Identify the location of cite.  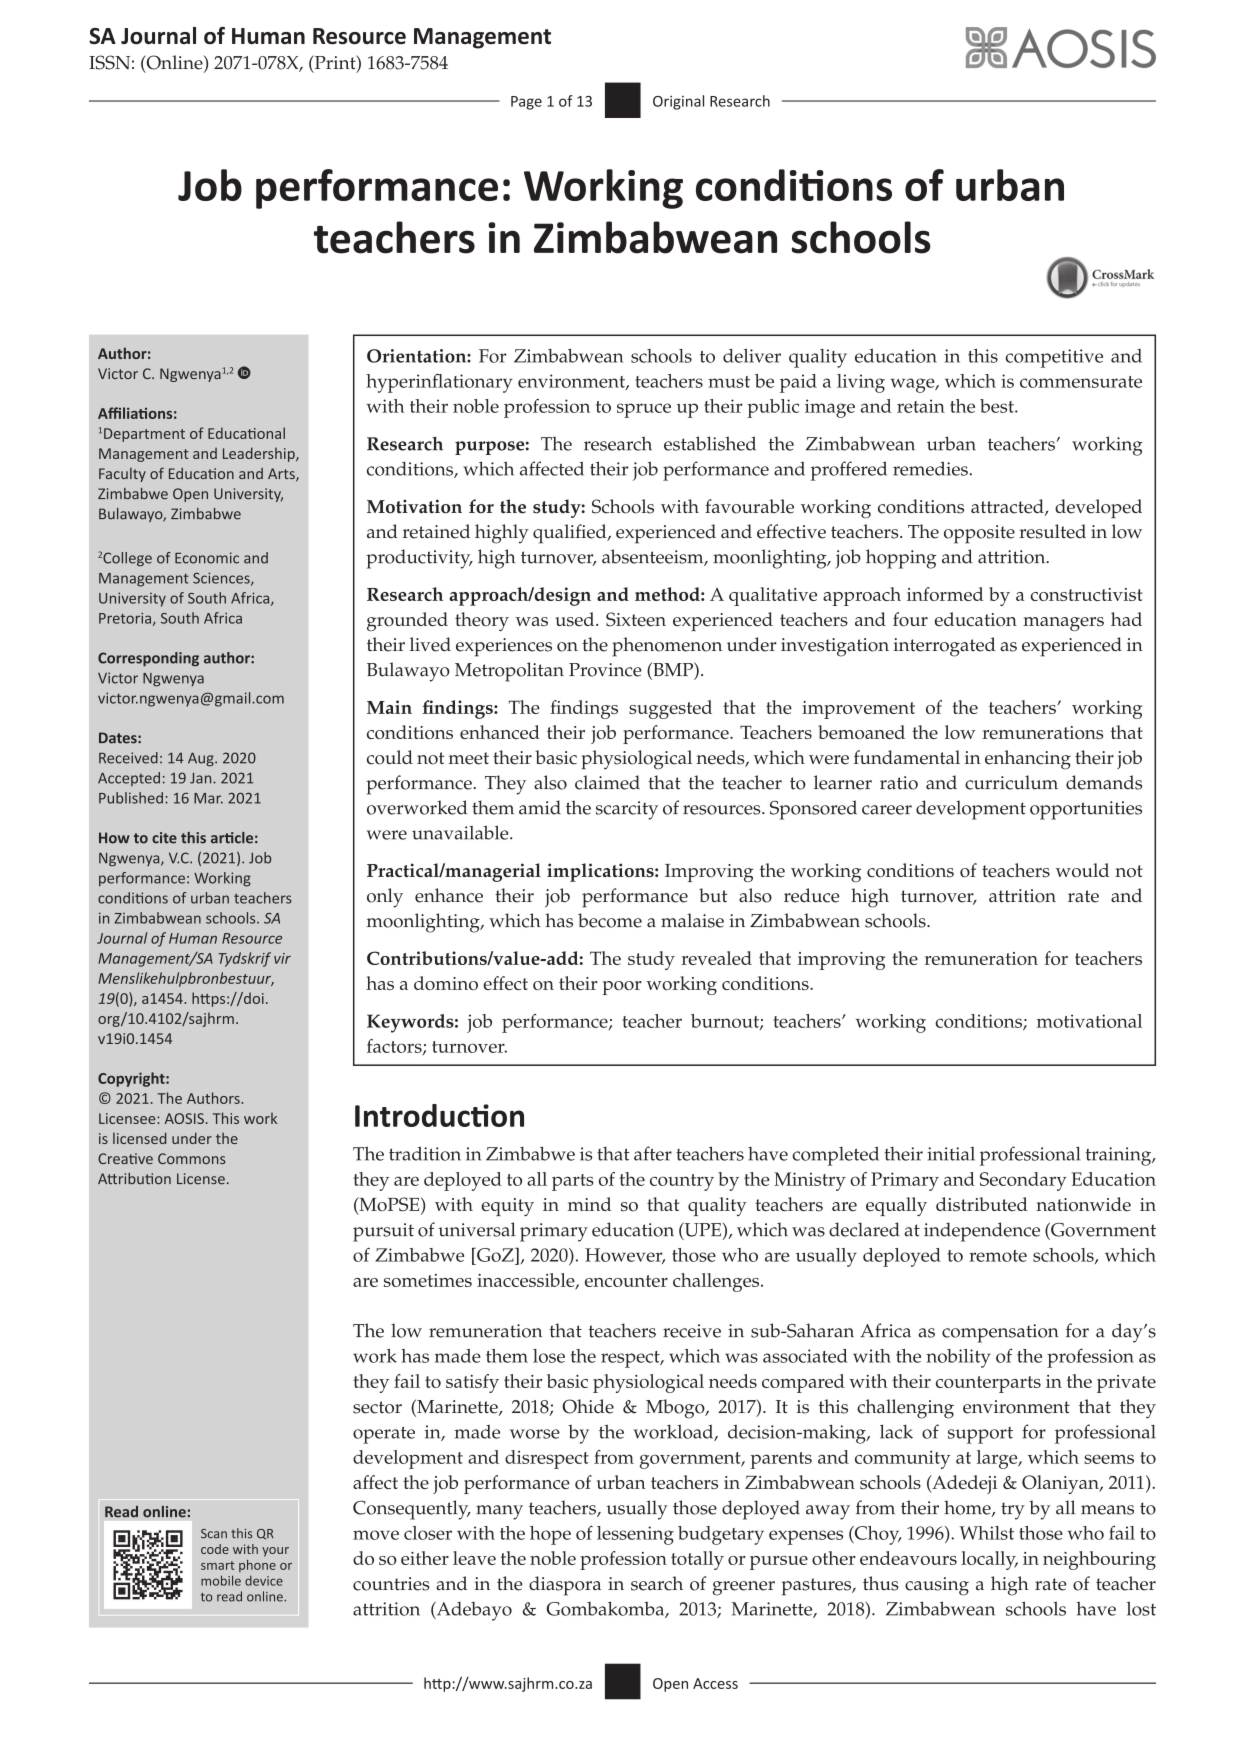
(164, 838).
